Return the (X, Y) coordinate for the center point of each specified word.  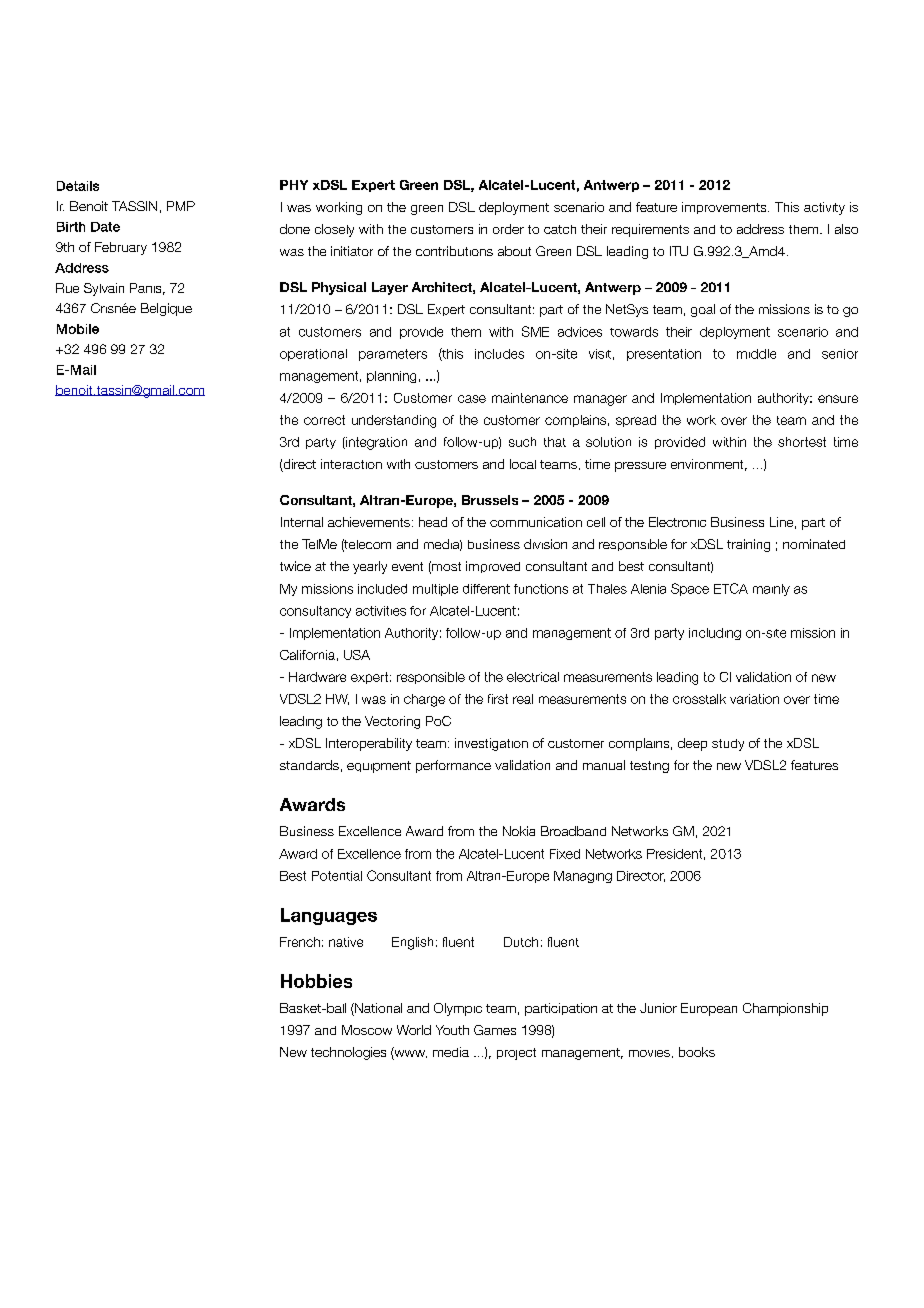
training (748, 545)
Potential (337, 876)
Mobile (78, 329)
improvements (725, 208)
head (433, 522)
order (508, 229)
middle (756, 354)
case (472, 399)
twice (295, 566)
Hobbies (316, 981)
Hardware (317, 677)
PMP (181, 206)
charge (424, 700)
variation (754, 699)
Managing (583, 877)
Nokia (519, 831)
